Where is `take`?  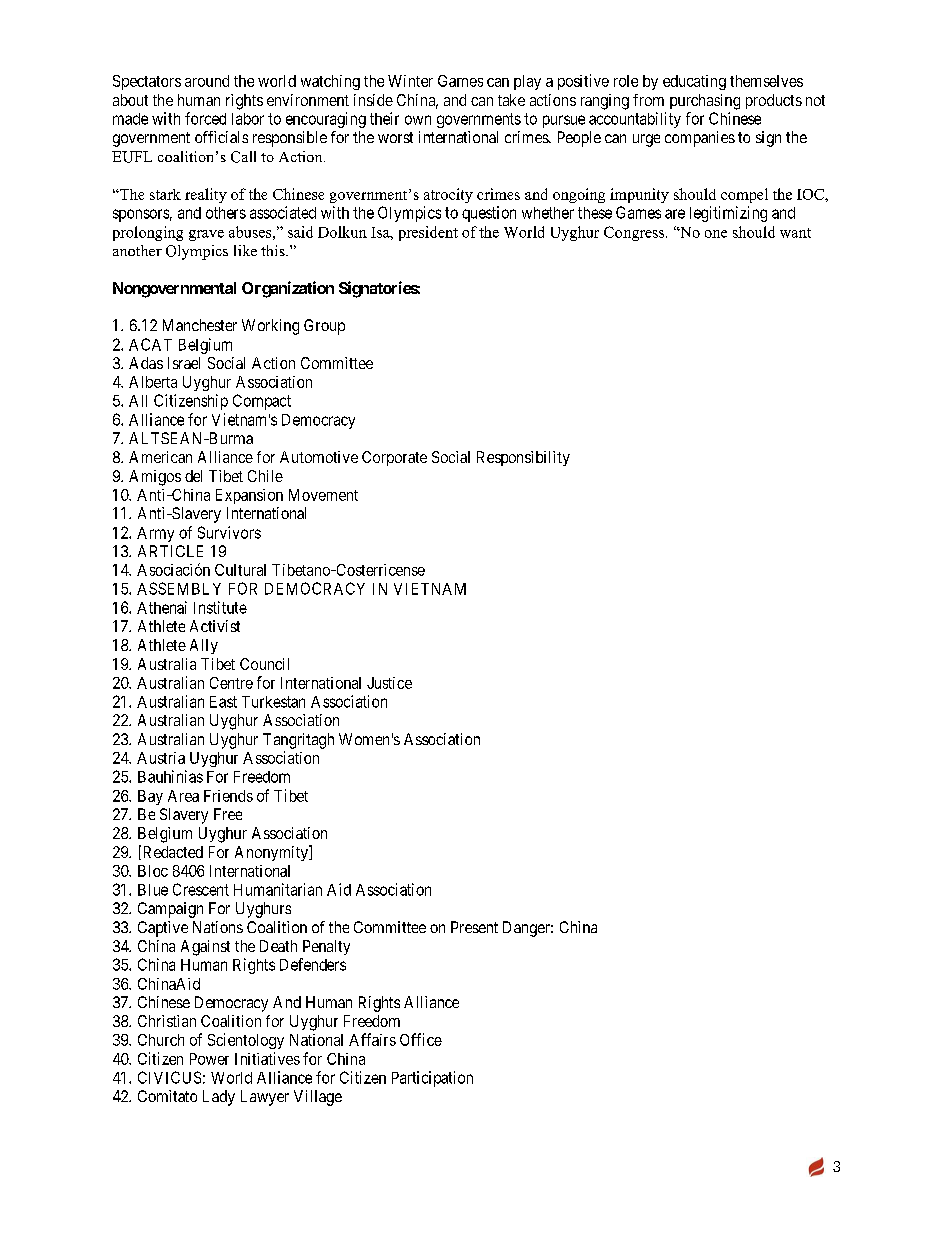 take is located at coordinates (511, 100).
